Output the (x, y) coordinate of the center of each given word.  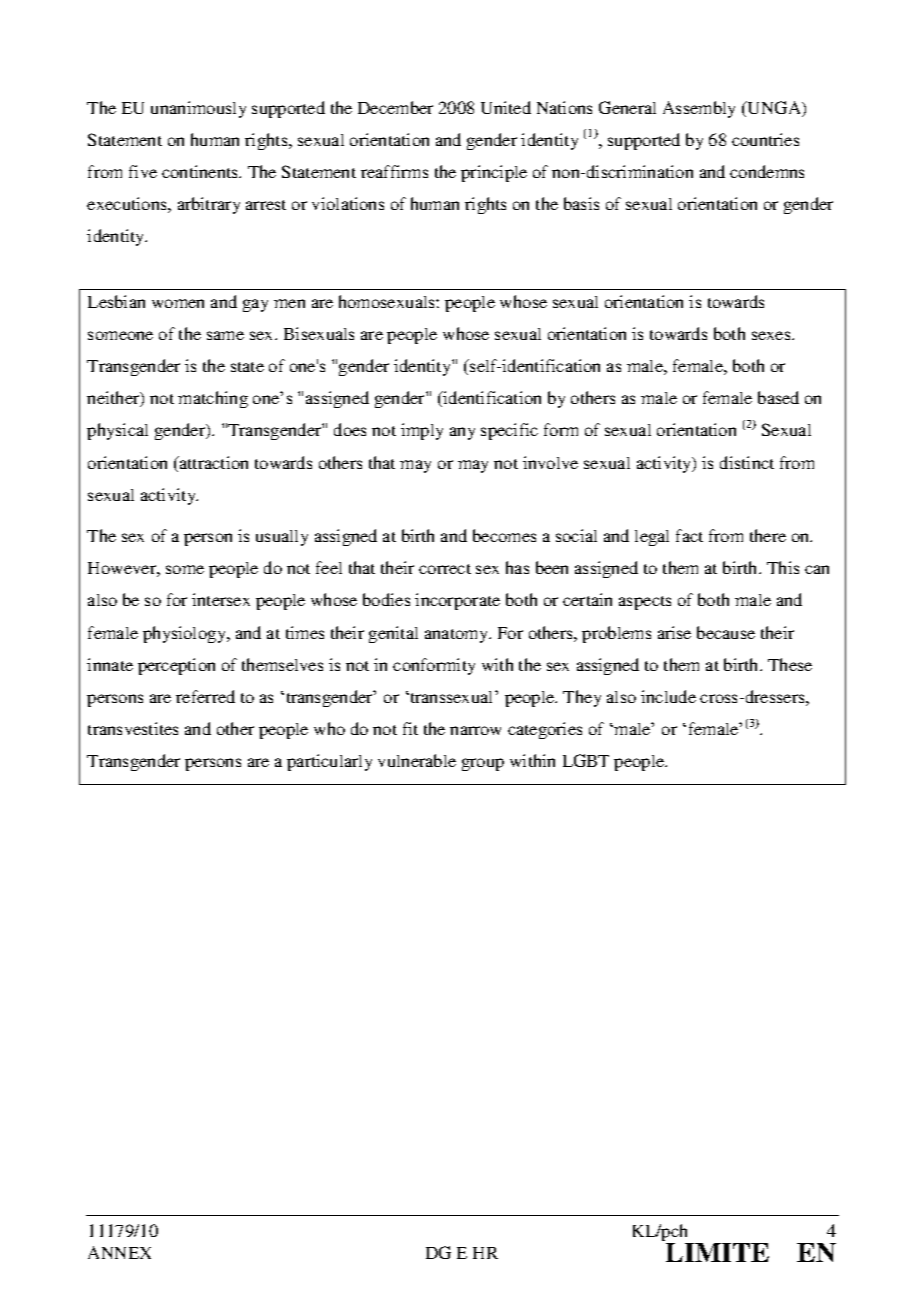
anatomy (458, 636)
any (462, 433)
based (778, 397)
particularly (329, 762)
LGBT (586, 760)
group (483, 764)
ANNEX (119, 1252)
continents (201, 171)
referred (205, 696)
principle (494, 173)
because (726, 632)
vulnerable (417, 760)
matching (213, 399)
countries (765, 139)
